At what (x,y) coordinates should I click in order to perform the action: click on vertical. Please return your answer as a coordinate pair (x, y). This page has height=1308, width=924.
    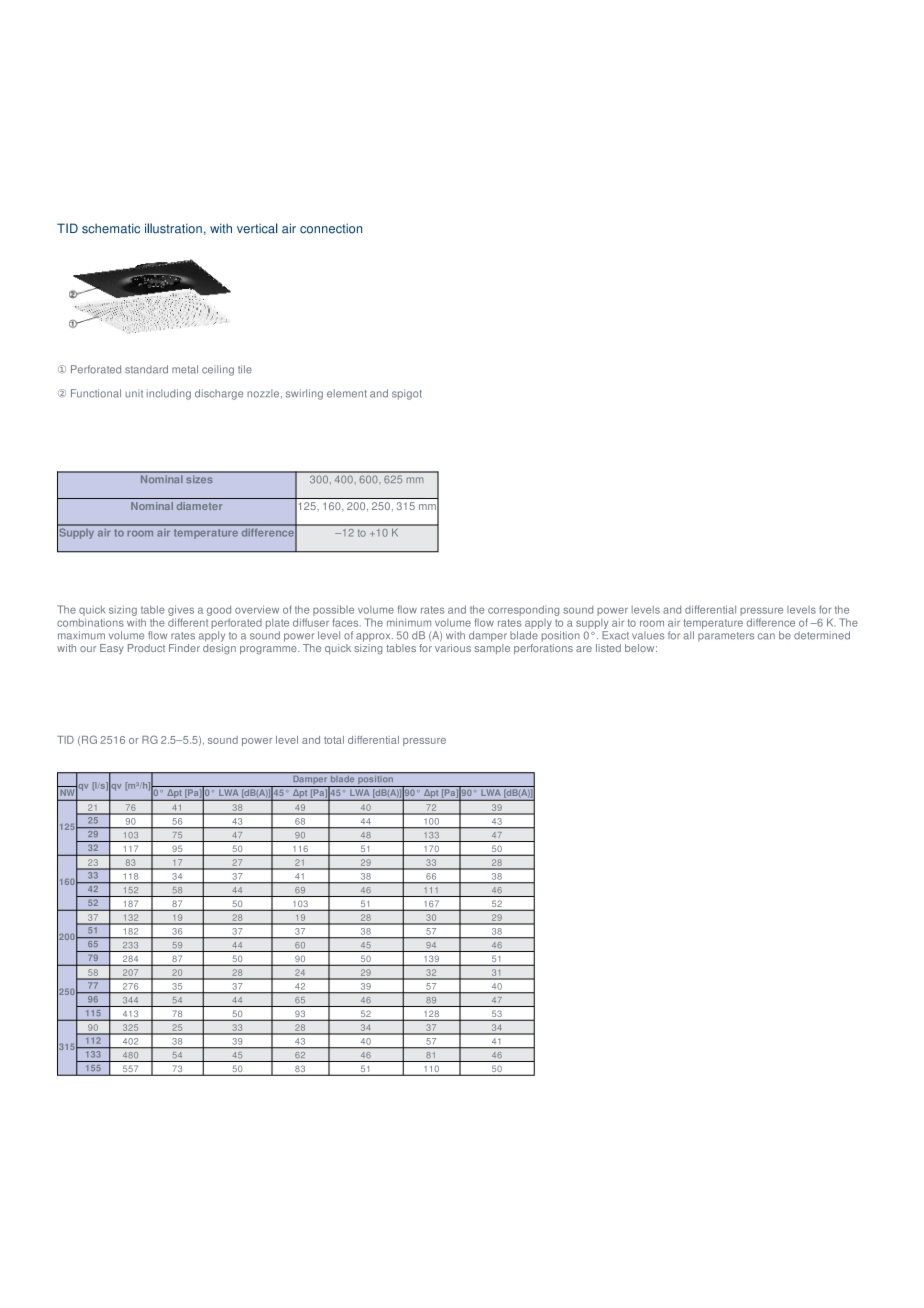
    Looking at the image, I should click on (257, 228).
